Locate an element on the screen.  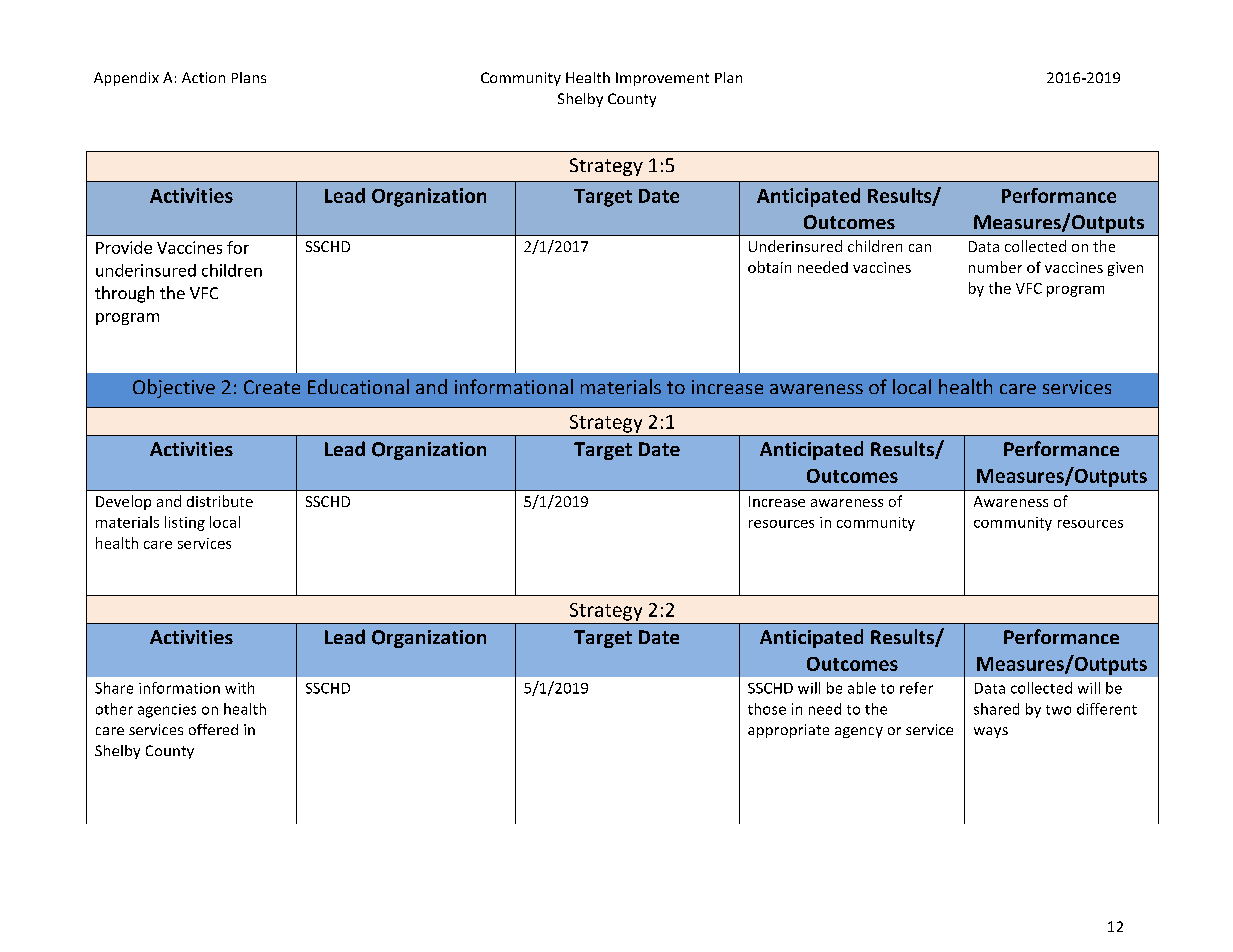
Improvement is located at coordinates (662, 79).
